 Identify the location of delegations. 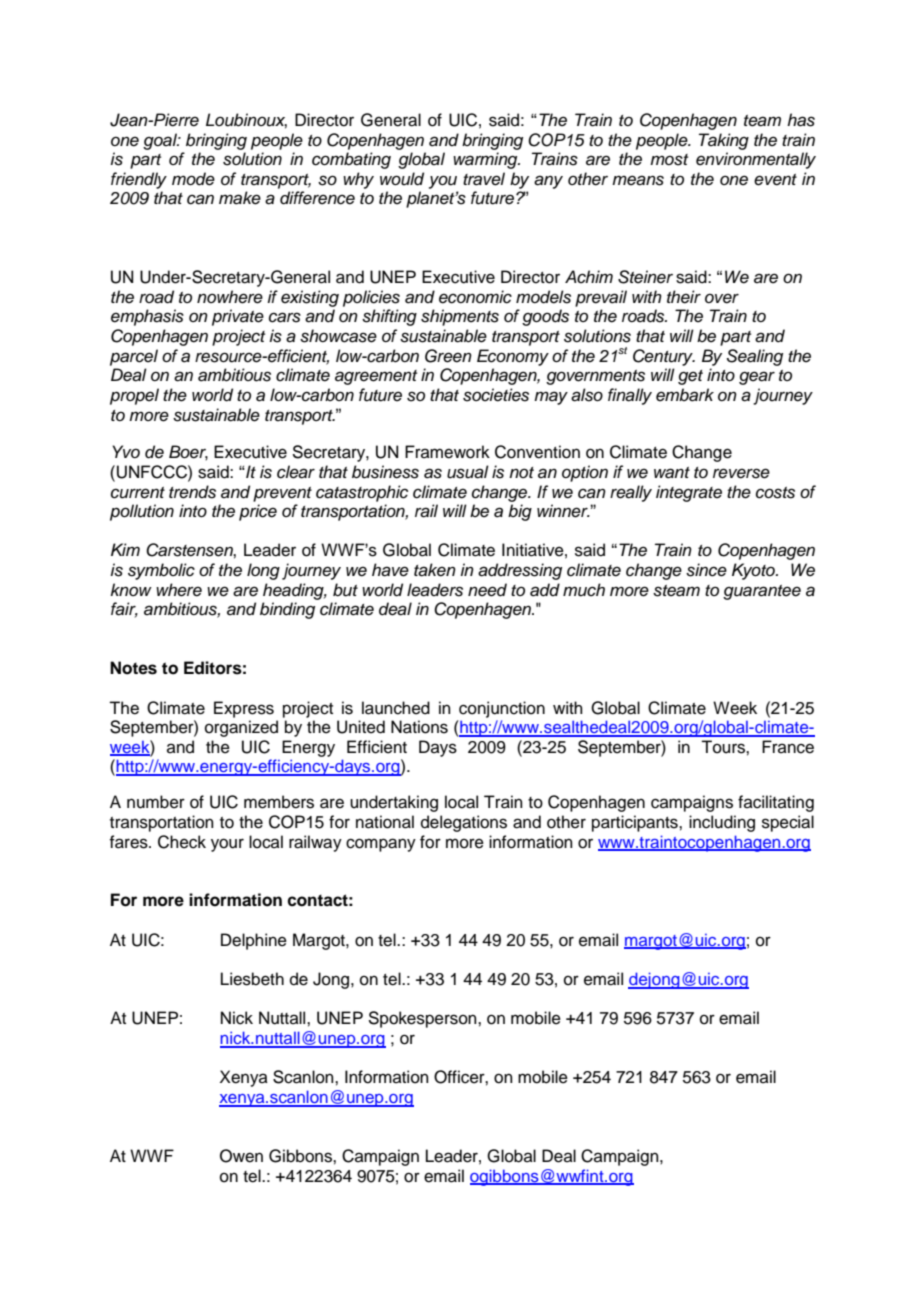
(464, 823).
